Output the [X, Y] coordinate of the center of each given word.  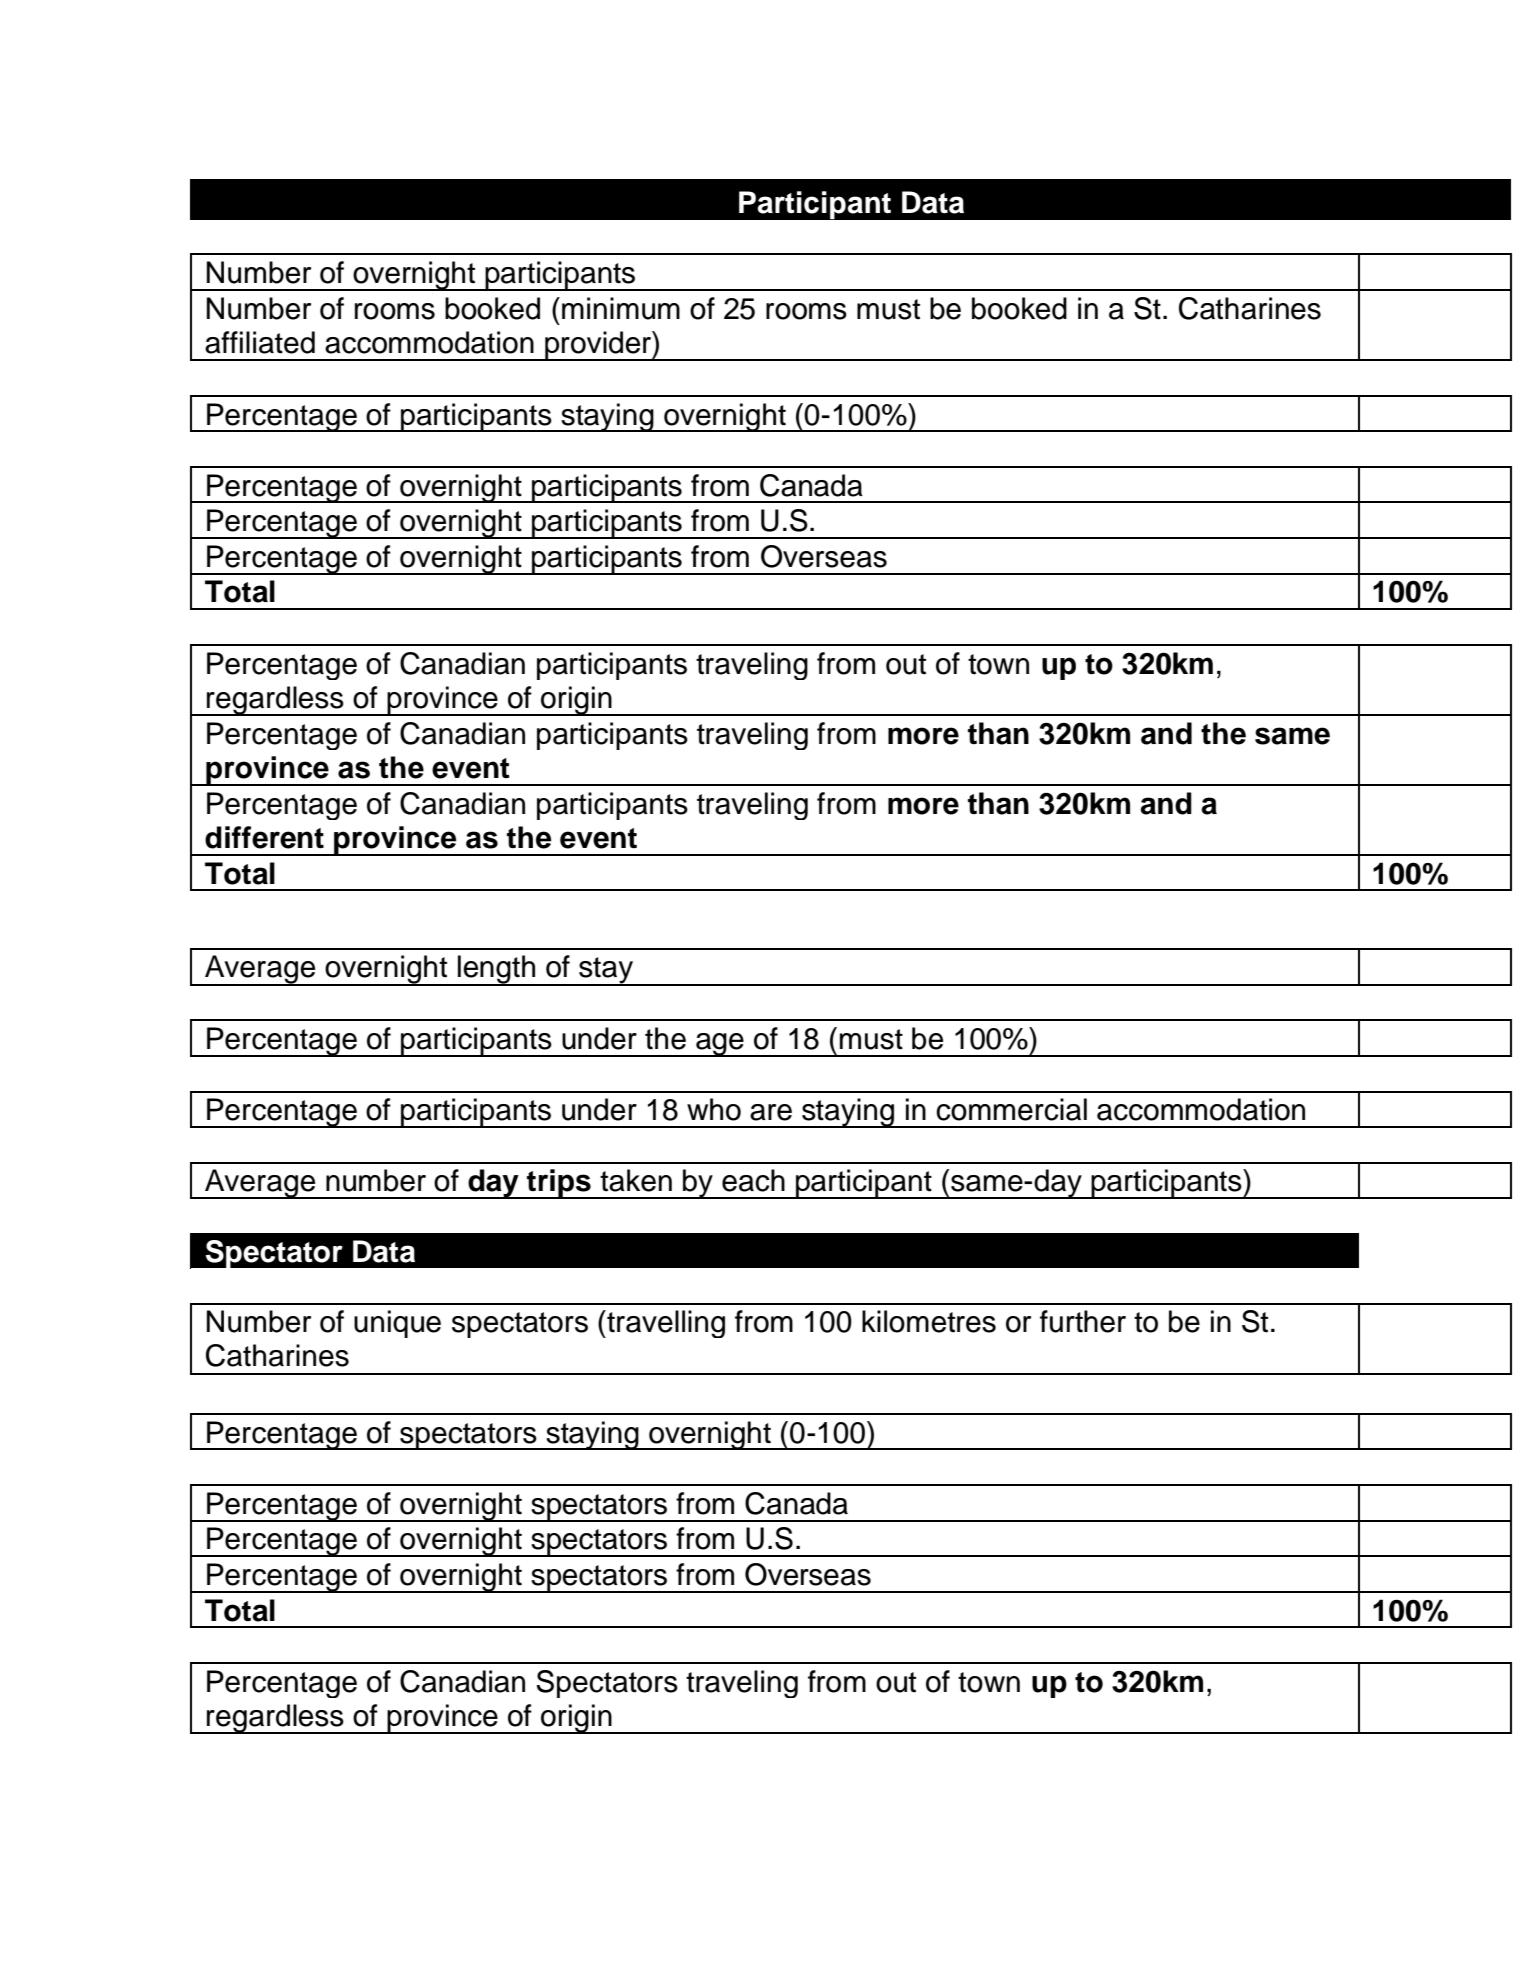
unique [397, 1324]
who [714, 1109]
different [264, 837]
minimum [621, 308]
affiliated [260, 342]
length [497, 970]
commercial [1011, 1109]
